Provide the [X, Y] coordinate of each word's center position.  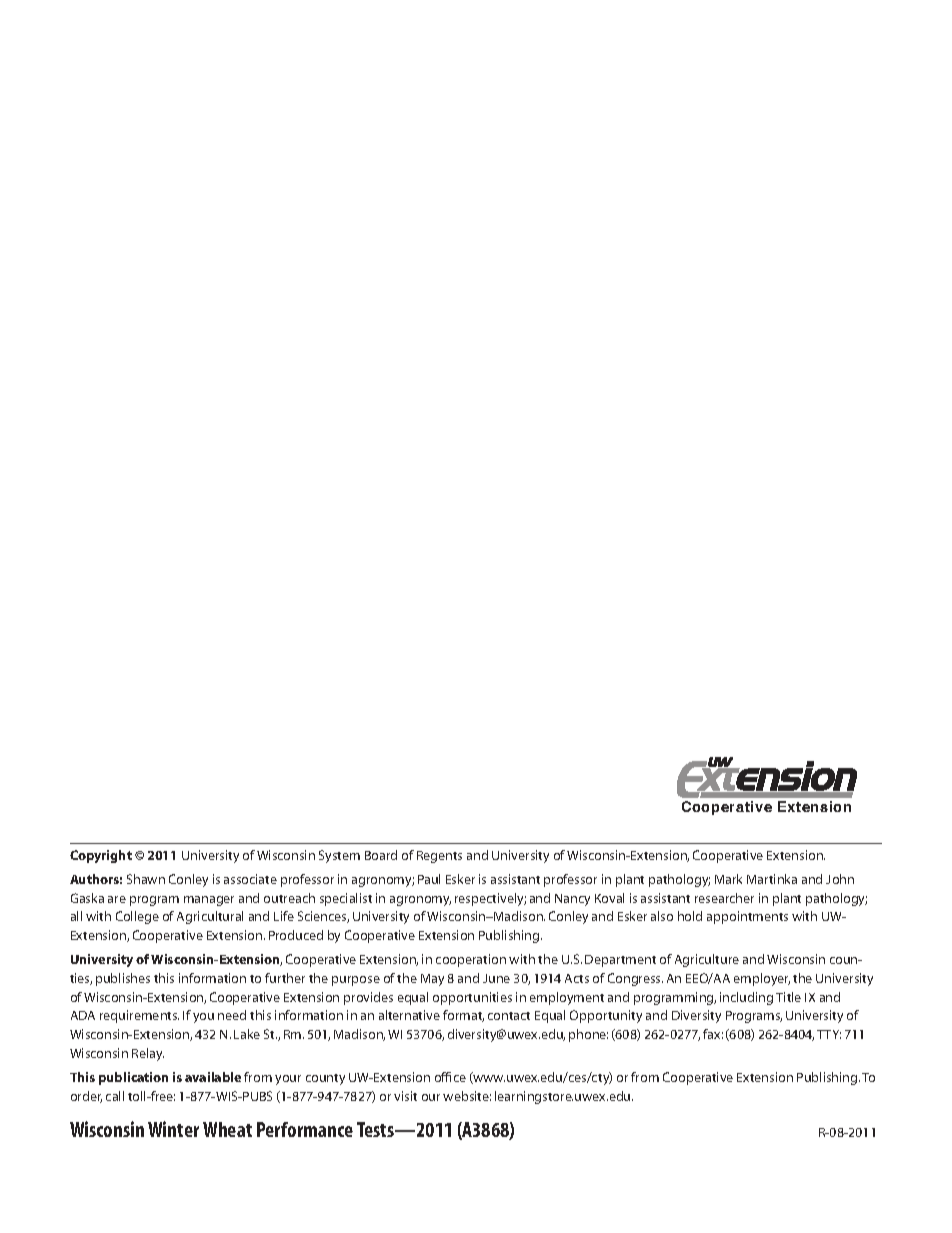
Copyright [101, 856]
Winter [173, 1129]
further [285, 978]
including [746, 998]
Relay [148, 1054]
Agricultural [210, 917]
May [432, 980]
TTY [829, 1034]
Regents [439, 857]
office [450, 1077]
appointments [747, 917]
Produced [296, 935]
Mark [728, 879]
